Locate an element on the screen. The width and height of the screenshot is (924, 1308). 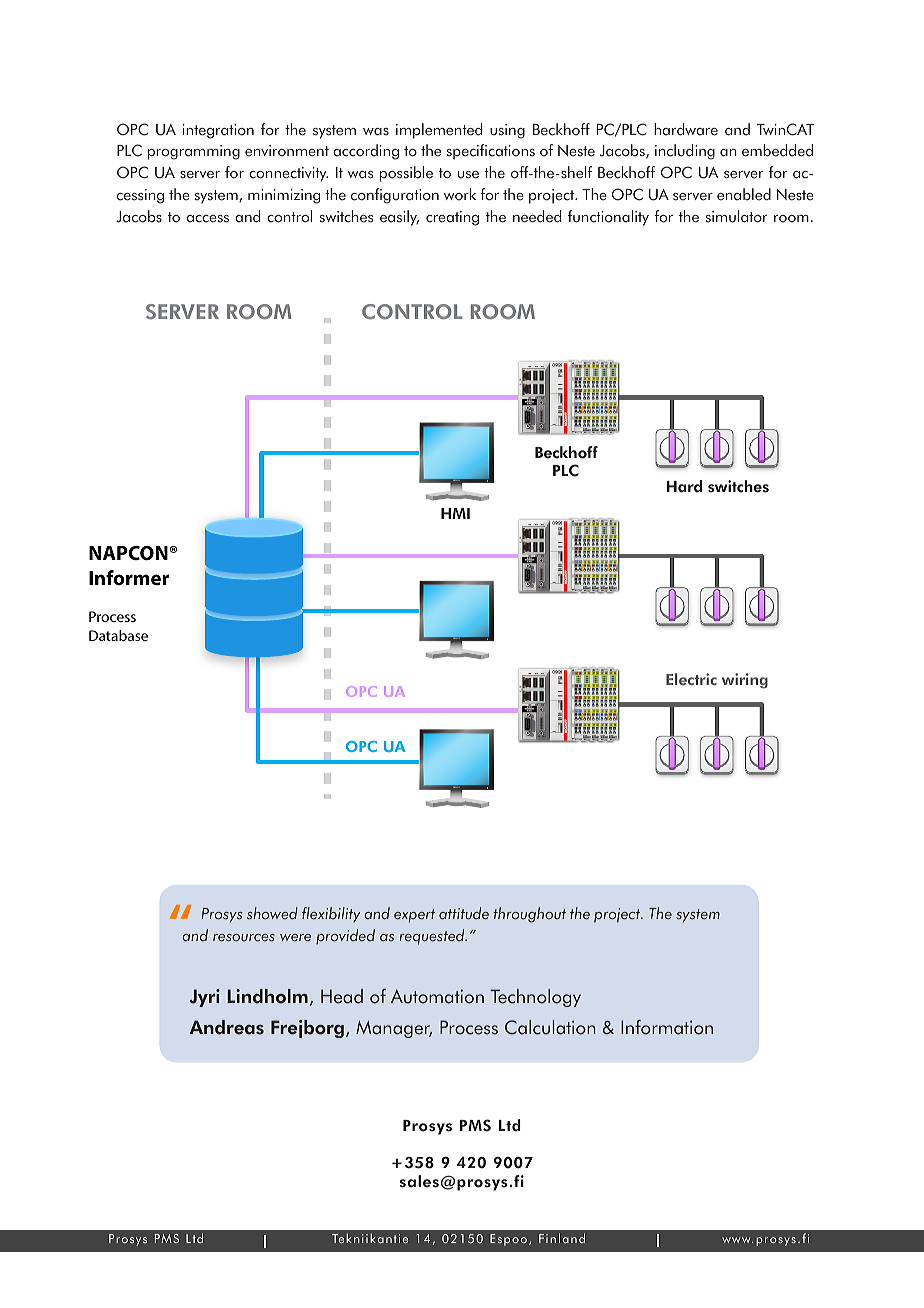
attitude is located at coordinates (464, 913).
